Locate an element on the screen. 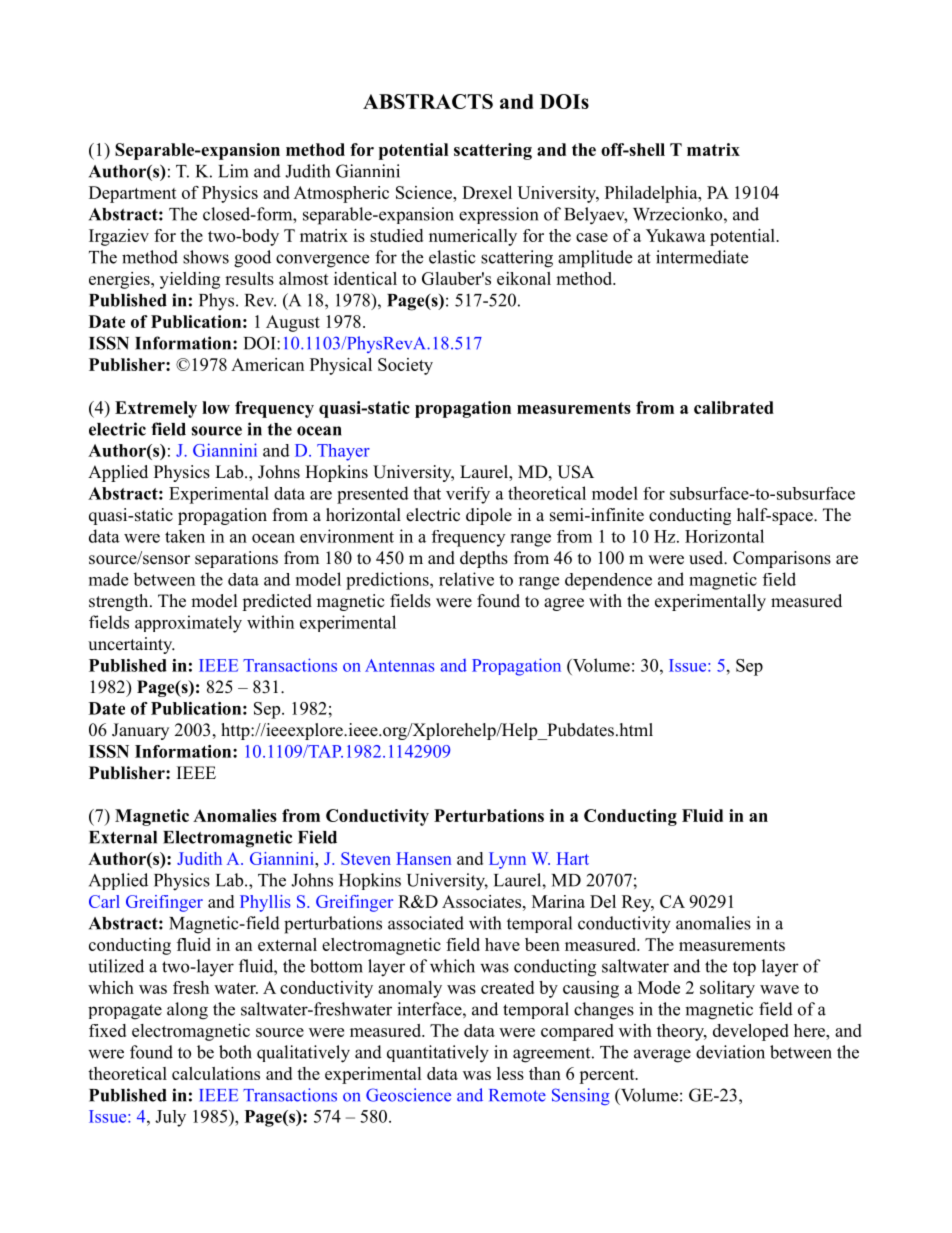  calculations is located at coordinates (216, 1073).
